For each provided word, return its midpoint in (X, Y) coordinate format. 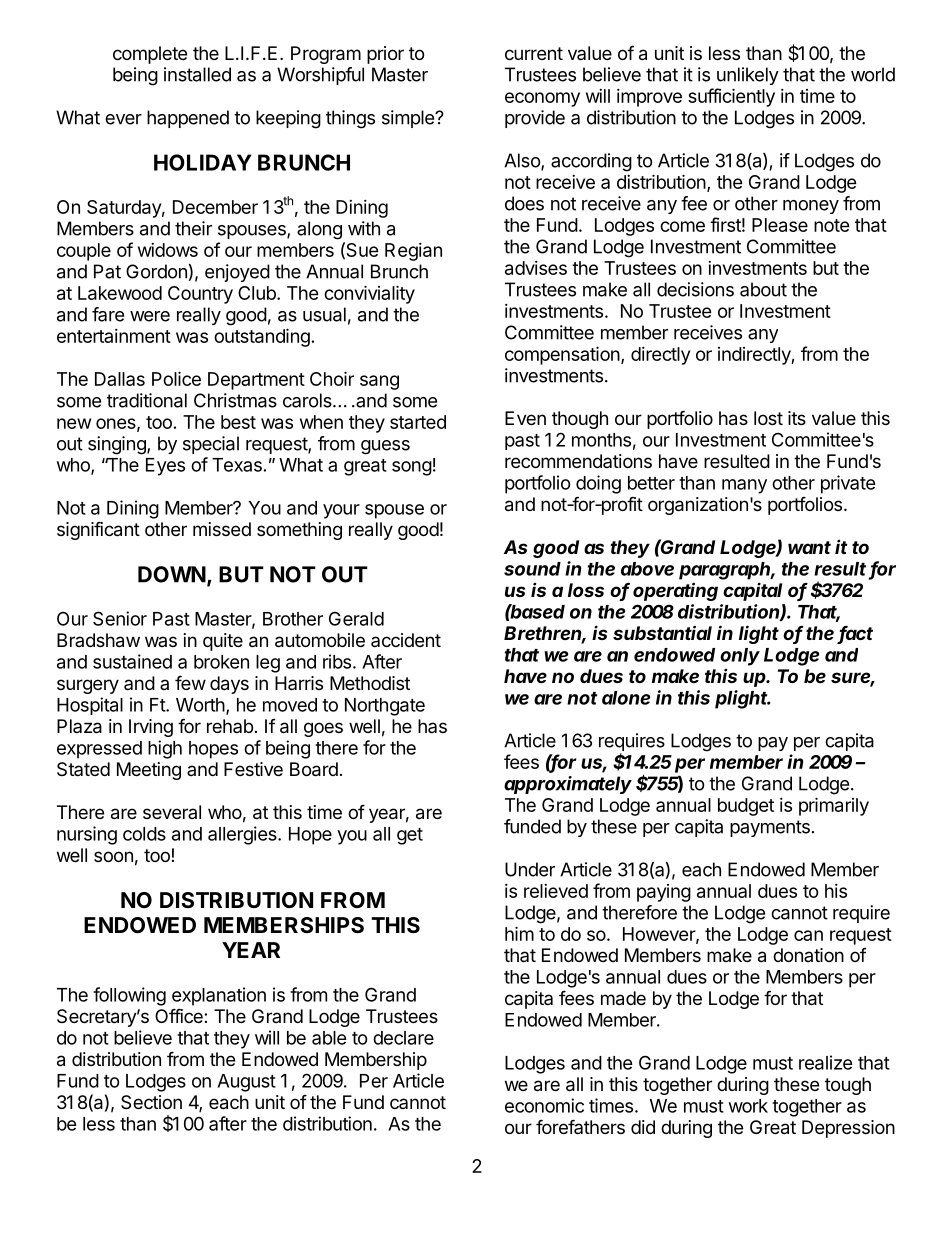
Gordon (156, 271)
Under (530, 869)
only (740, 657)
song (412, 468)
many (744, 486)
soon (113, 856)
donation (808, 955)
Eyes (165, 467)
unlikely (748, 76)
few (190, 682)
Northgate (385, 707)
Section (151, 1102)
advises (536, 268)
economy (542, 99)
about (763, 289)
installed (197, 74)
